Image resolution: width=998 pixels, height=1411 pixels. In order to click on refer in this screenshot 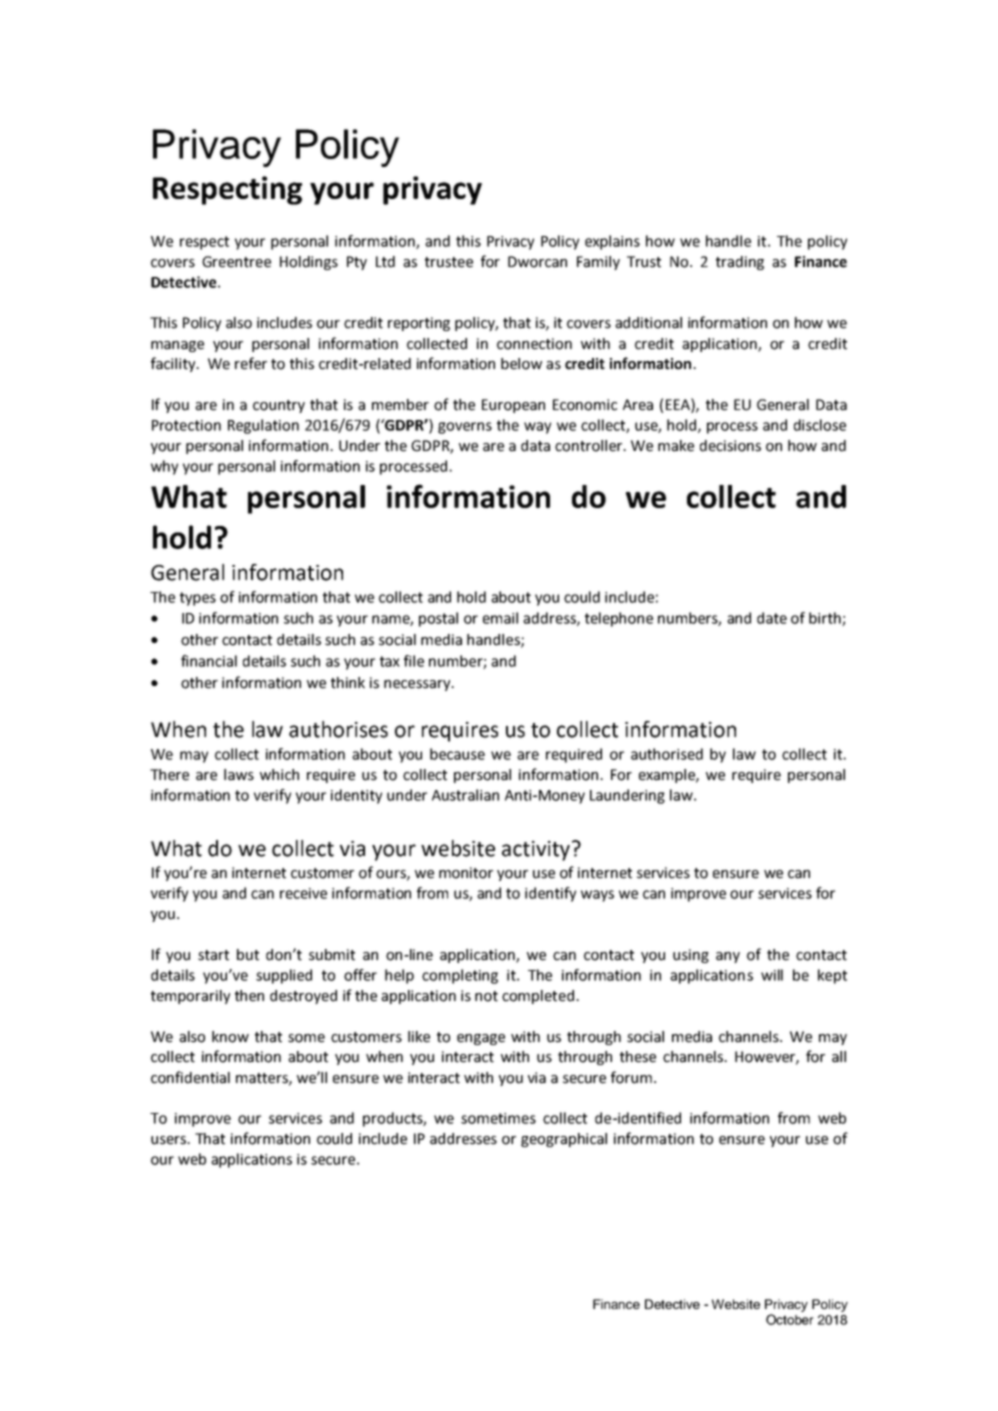, I will do `click(251, 363)`.
